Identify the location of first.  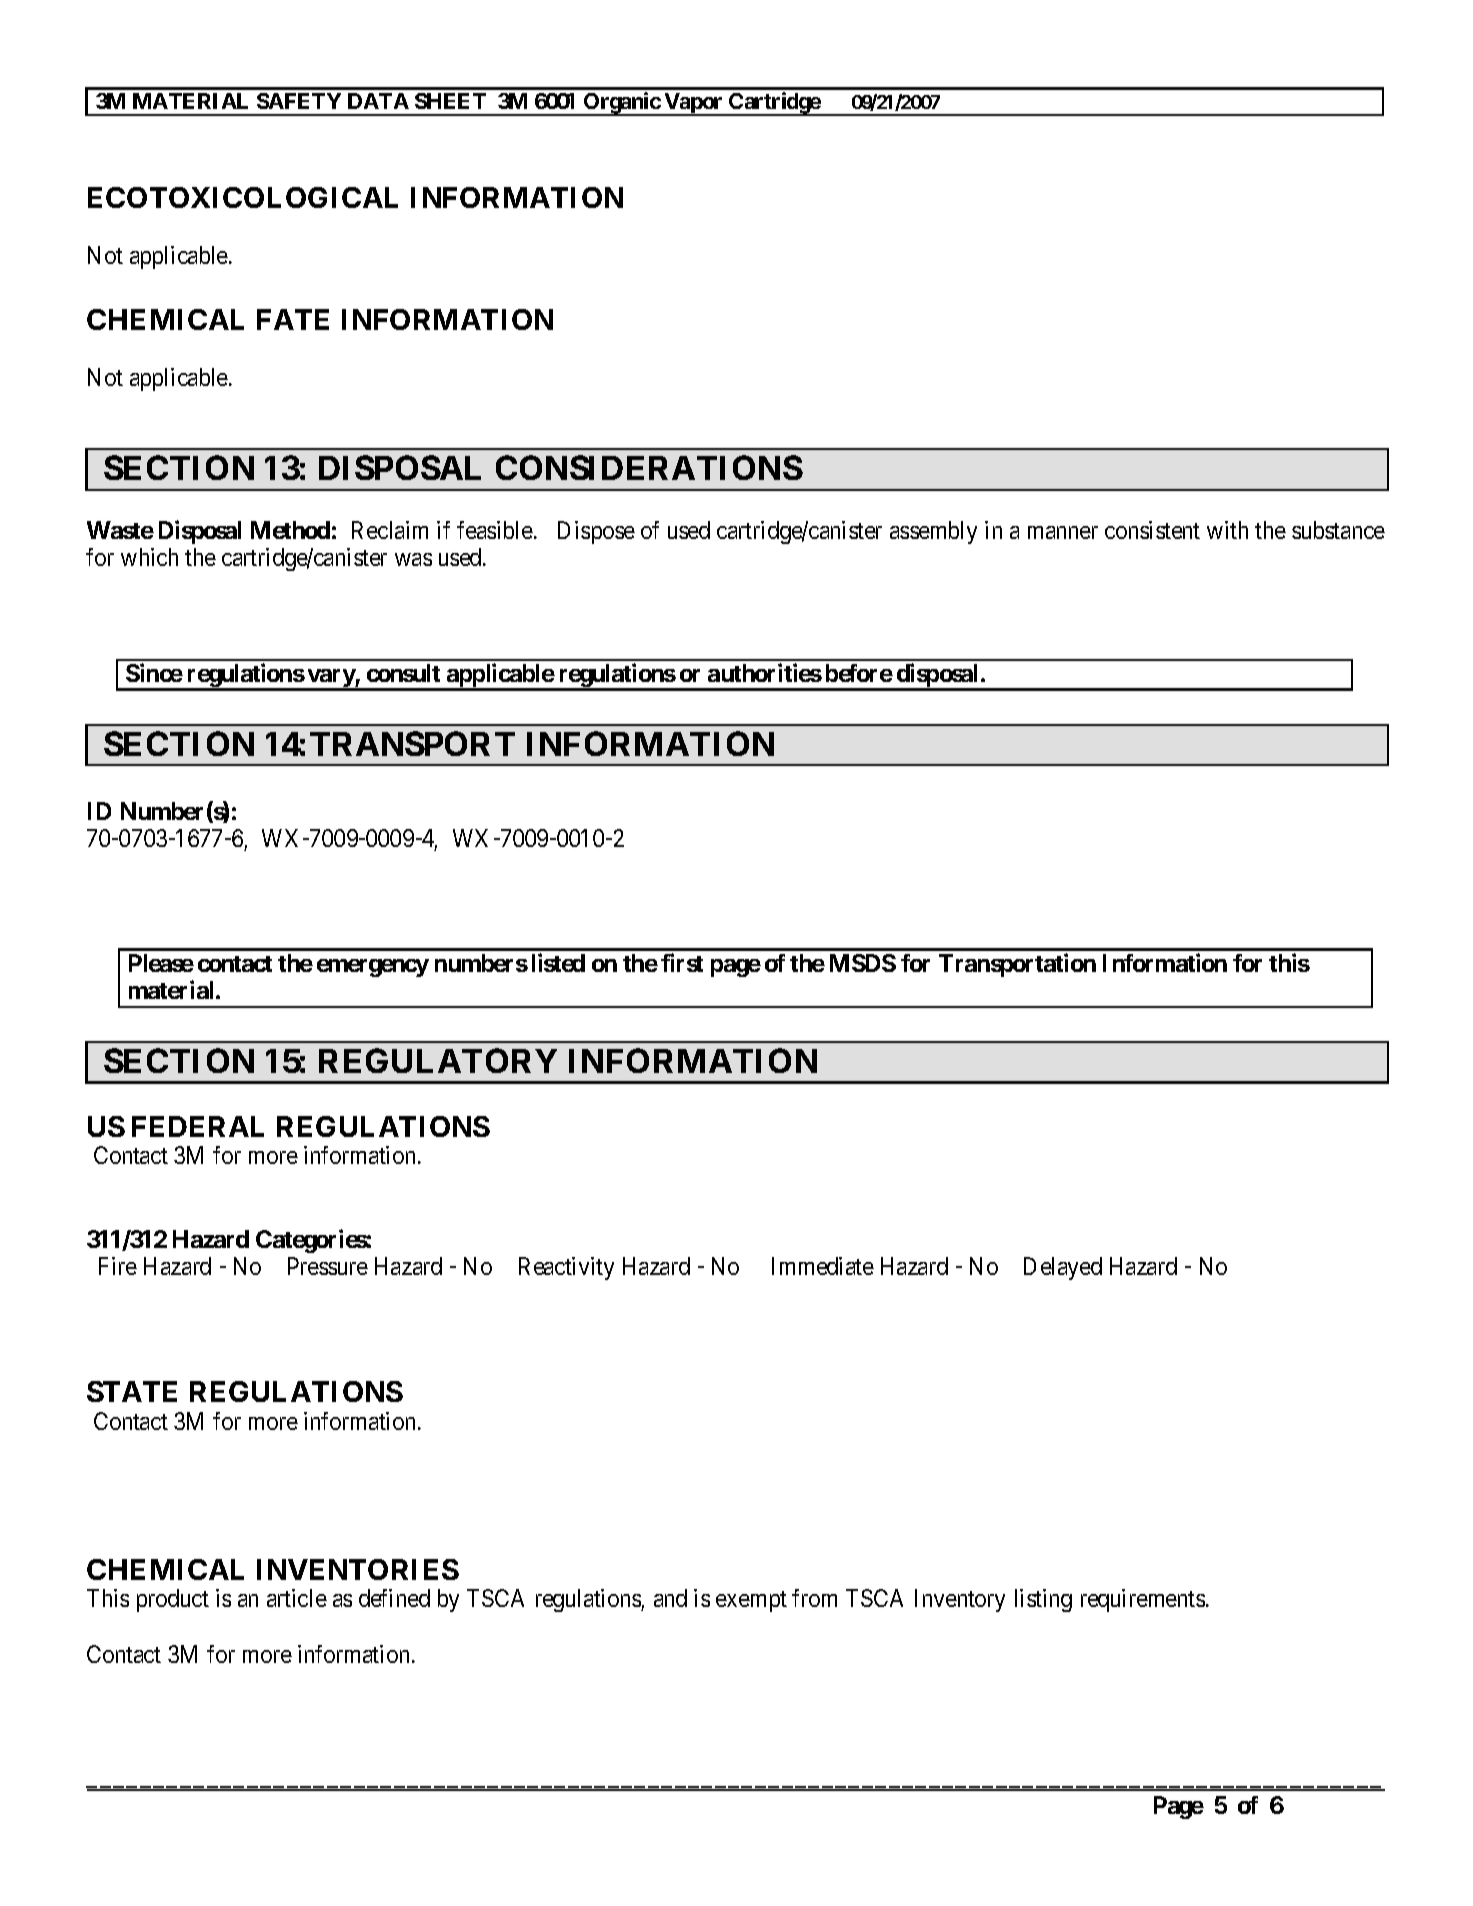
(682, 962).
